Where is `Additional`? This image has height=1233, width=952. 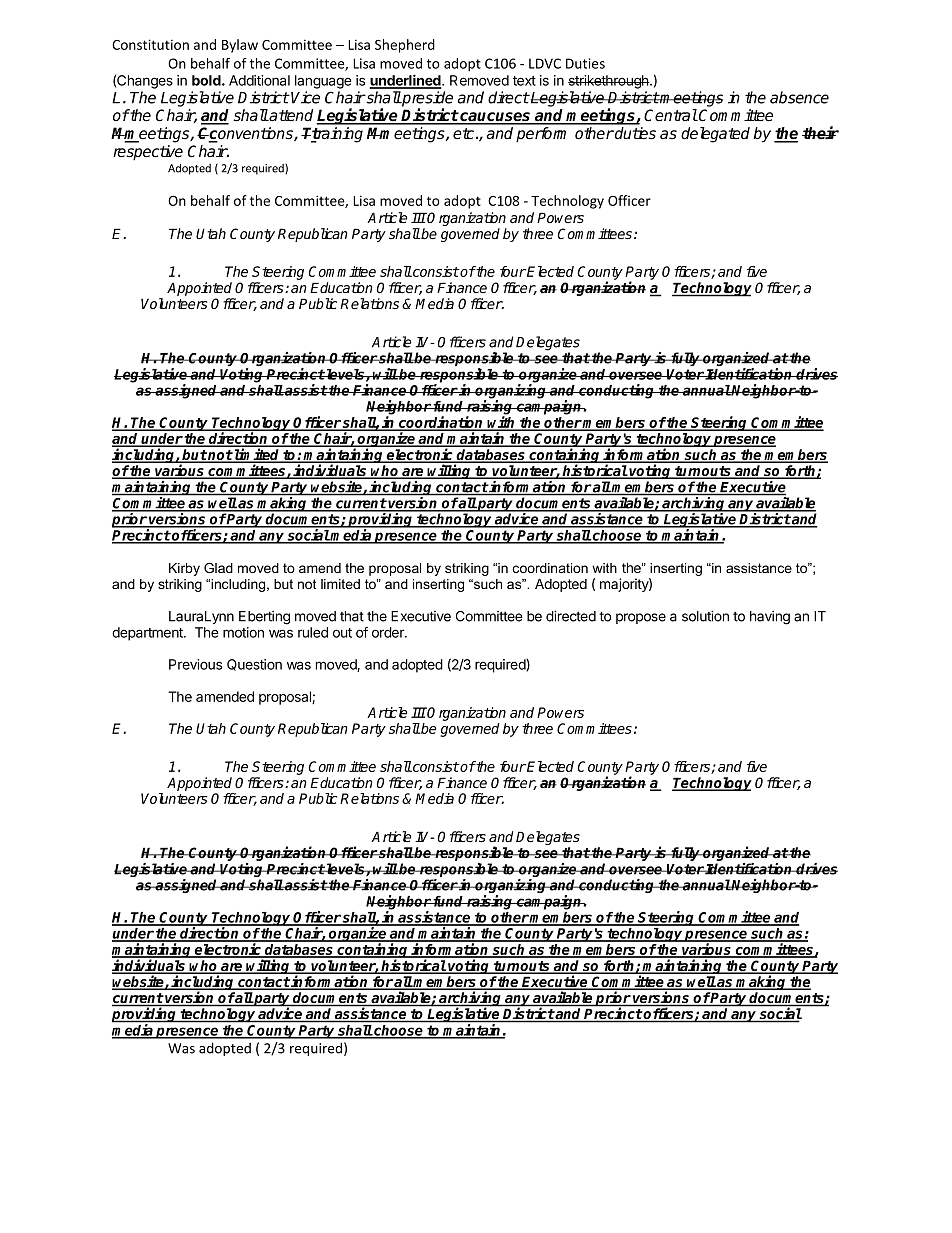
Additional is located at coordinates (259, 80).
